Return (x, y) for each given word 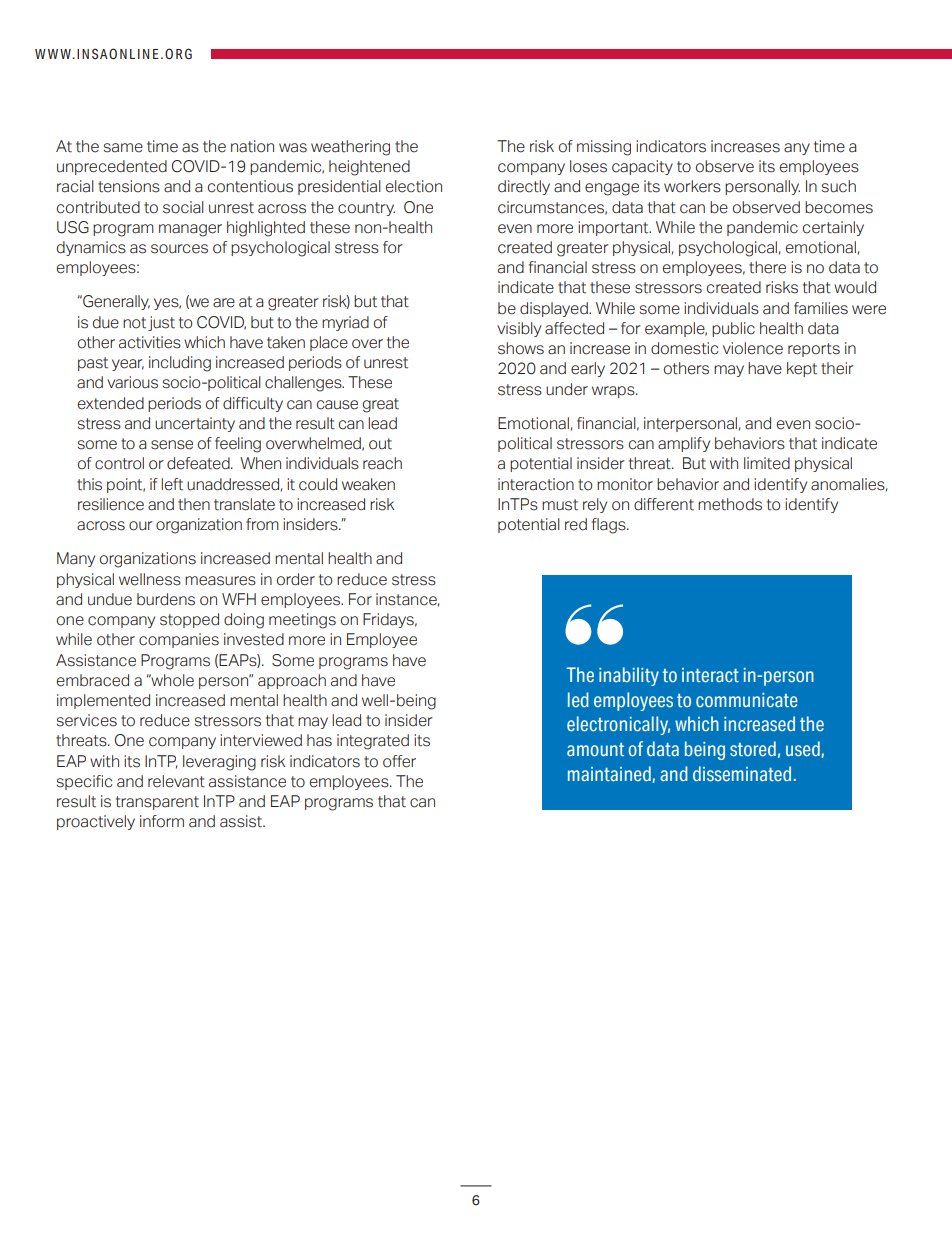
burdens (166, 599)
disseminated (742, 774)
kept (802, 369)
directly (524, 187)
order (296, 579)
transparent (157, 803)
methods (730, 504)
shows (521, 348)
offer (399, 761)
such (839, 186)
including (180, 364)
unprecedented (112, 167)
